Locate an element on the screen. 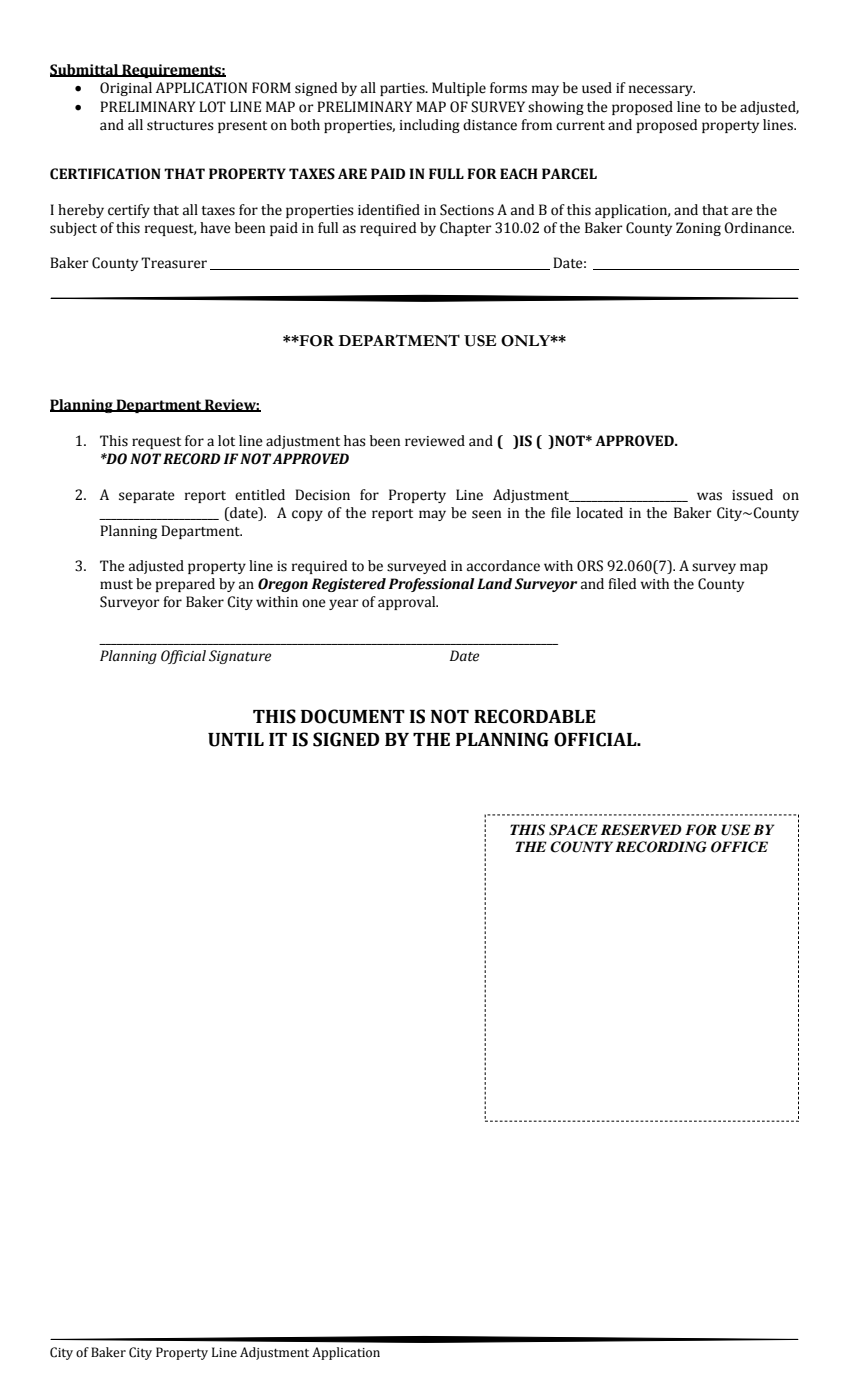 This screenshot has width=849, height=1400. ORS is located at coordinates (590, 566).
